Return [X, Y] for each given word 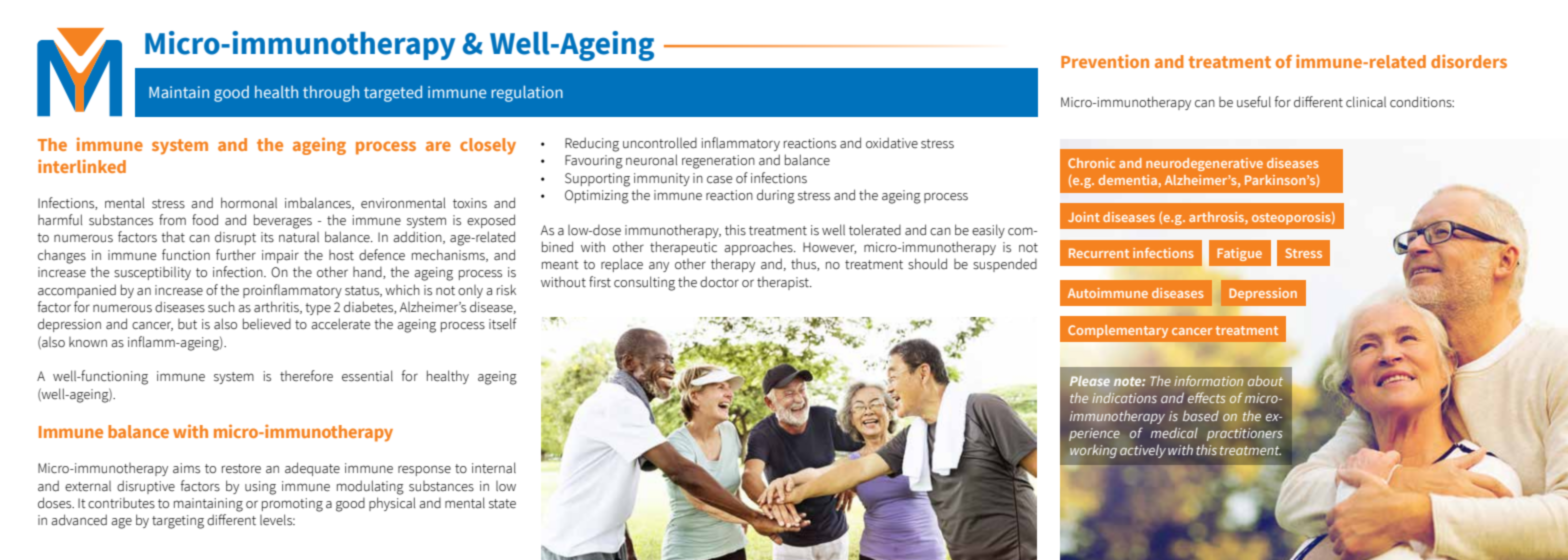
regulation [527, 93]
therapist [784, 283]
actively [1143, 451]
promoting [292, 505]
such [221, 307]
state [502, 504]
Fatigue [1239, 254]
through [331, 94]
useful [1254, 102]
